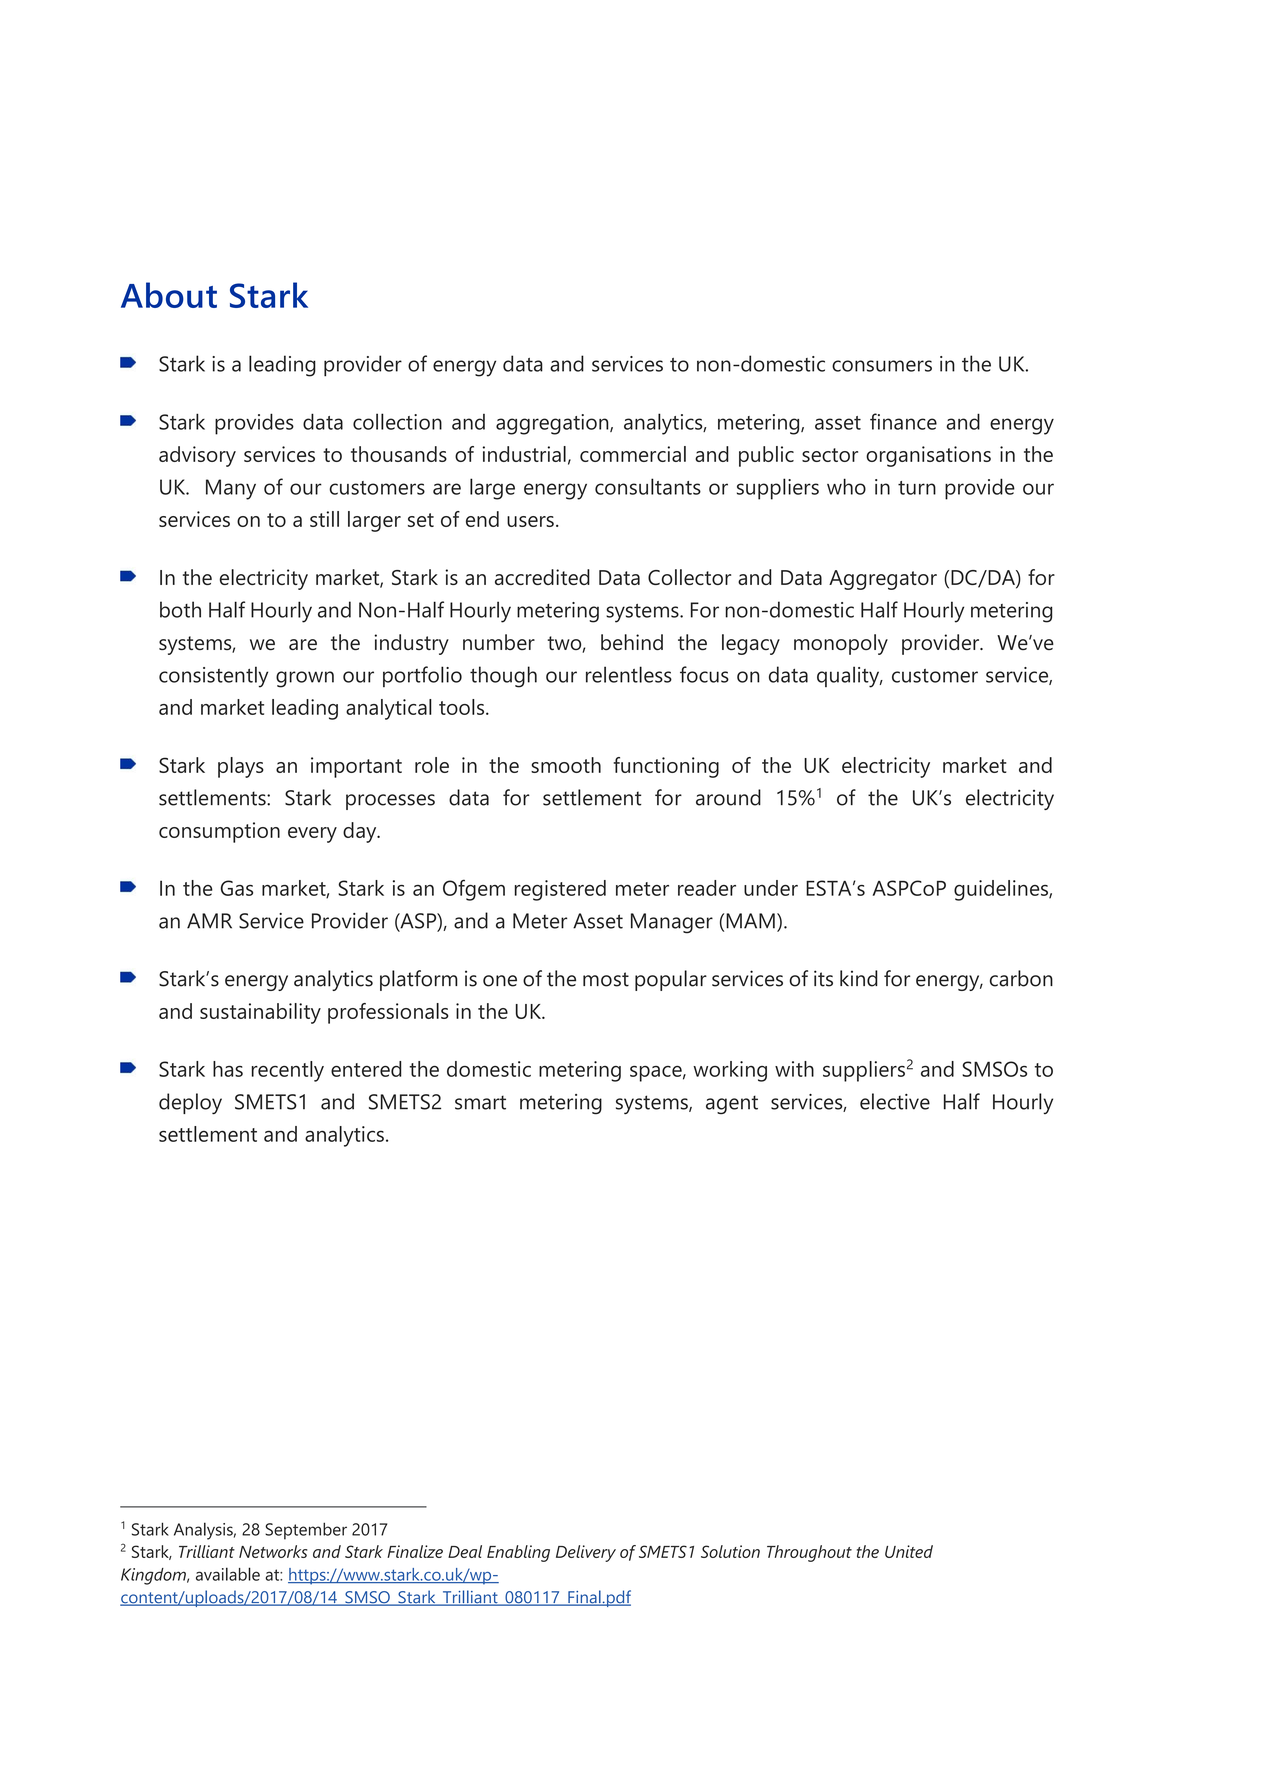 This screenshot has height=1788, width=1265. Describe the element at coordinates (859, 978) in the screenshot. I see `kind` at that location.
